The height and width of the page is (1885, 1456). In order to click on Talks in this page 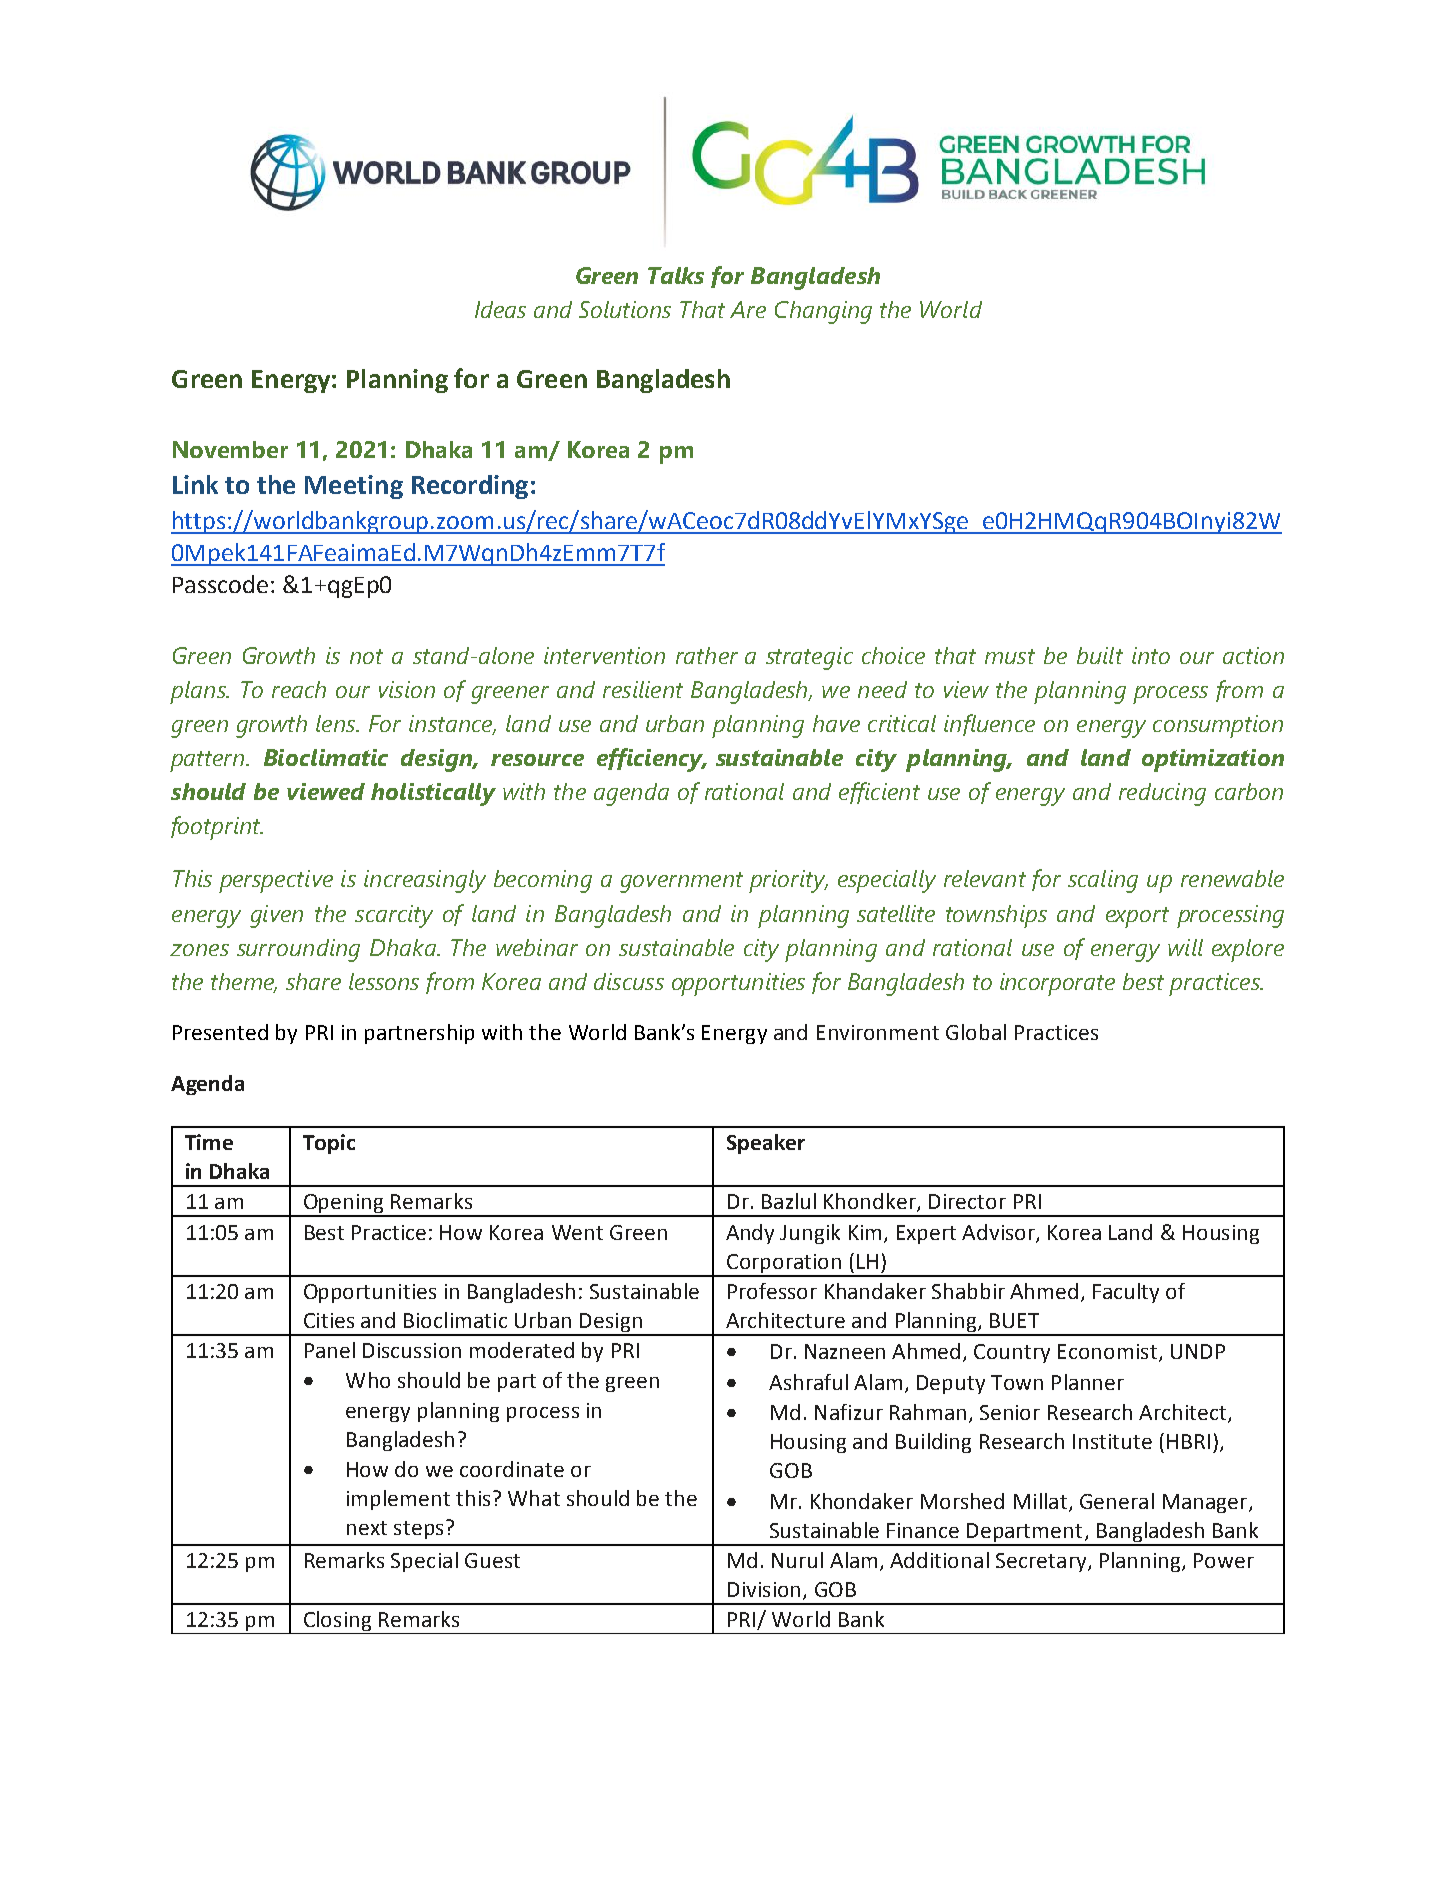, I will do `click(676, 275)`.
